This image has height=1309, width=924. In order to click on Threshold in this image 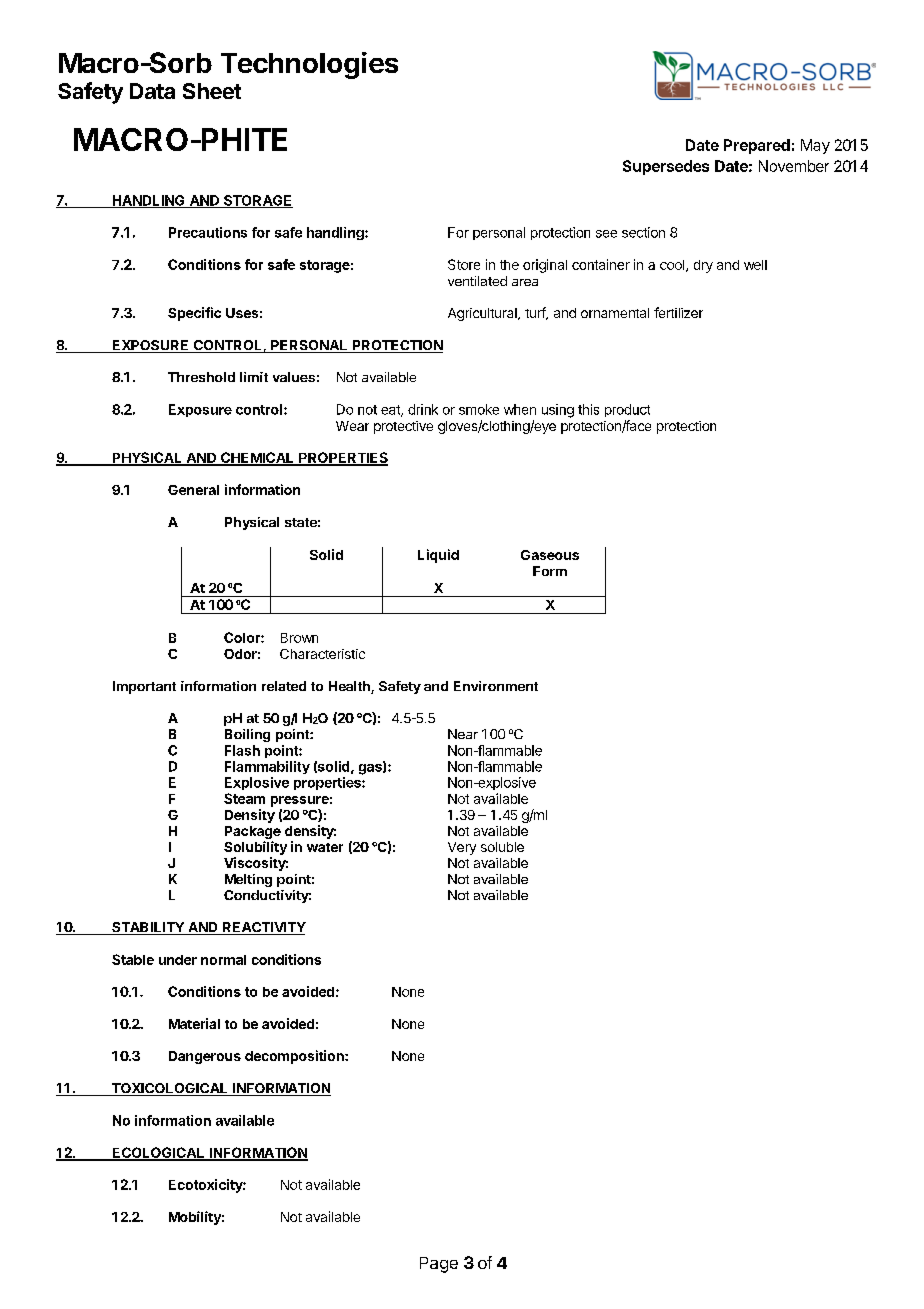, I will do `click(201, 377)`.
